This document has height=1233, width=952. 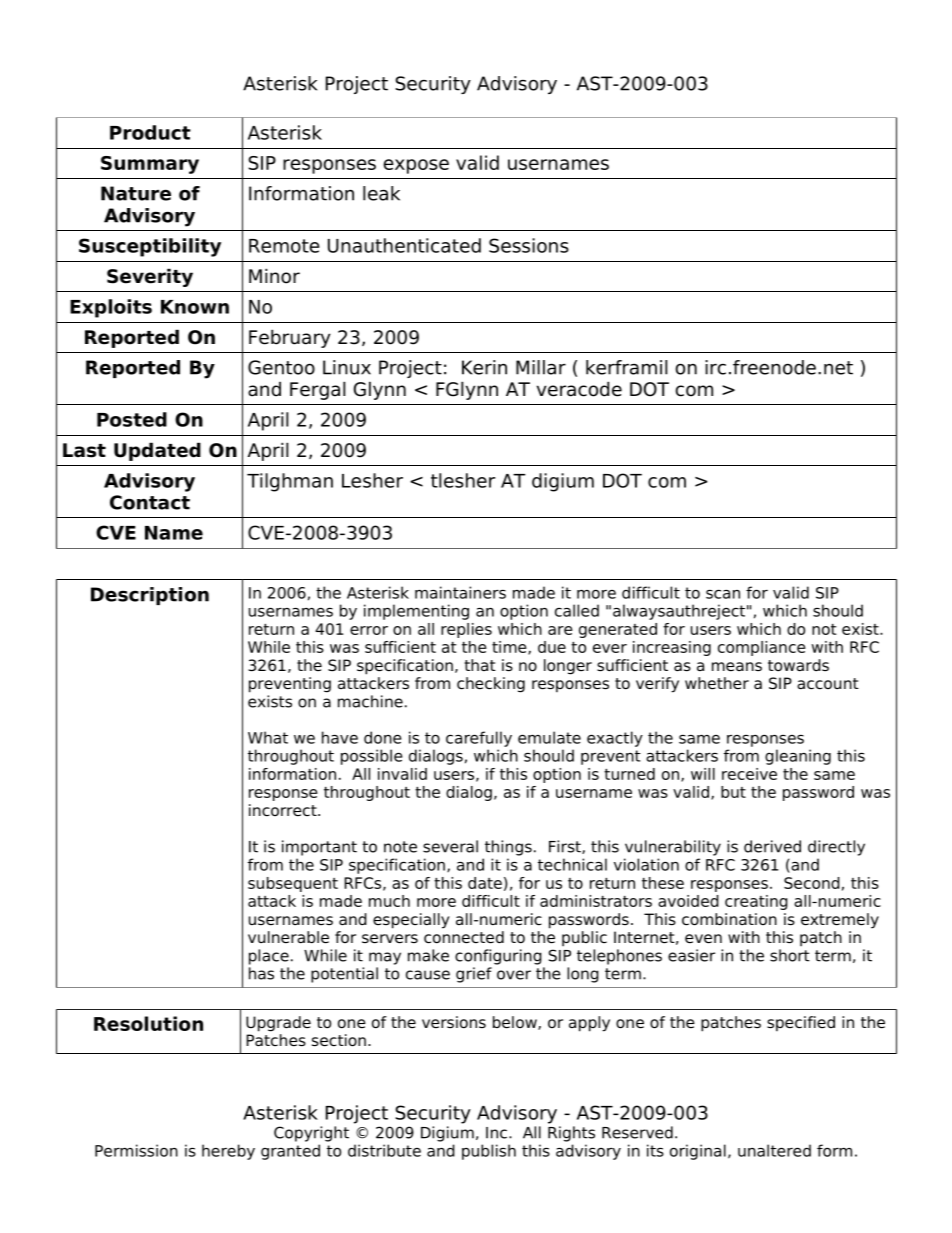 What do you see at coordinates (150, 596) in the document?
I see `Description` at bounding box center [150, 596].
